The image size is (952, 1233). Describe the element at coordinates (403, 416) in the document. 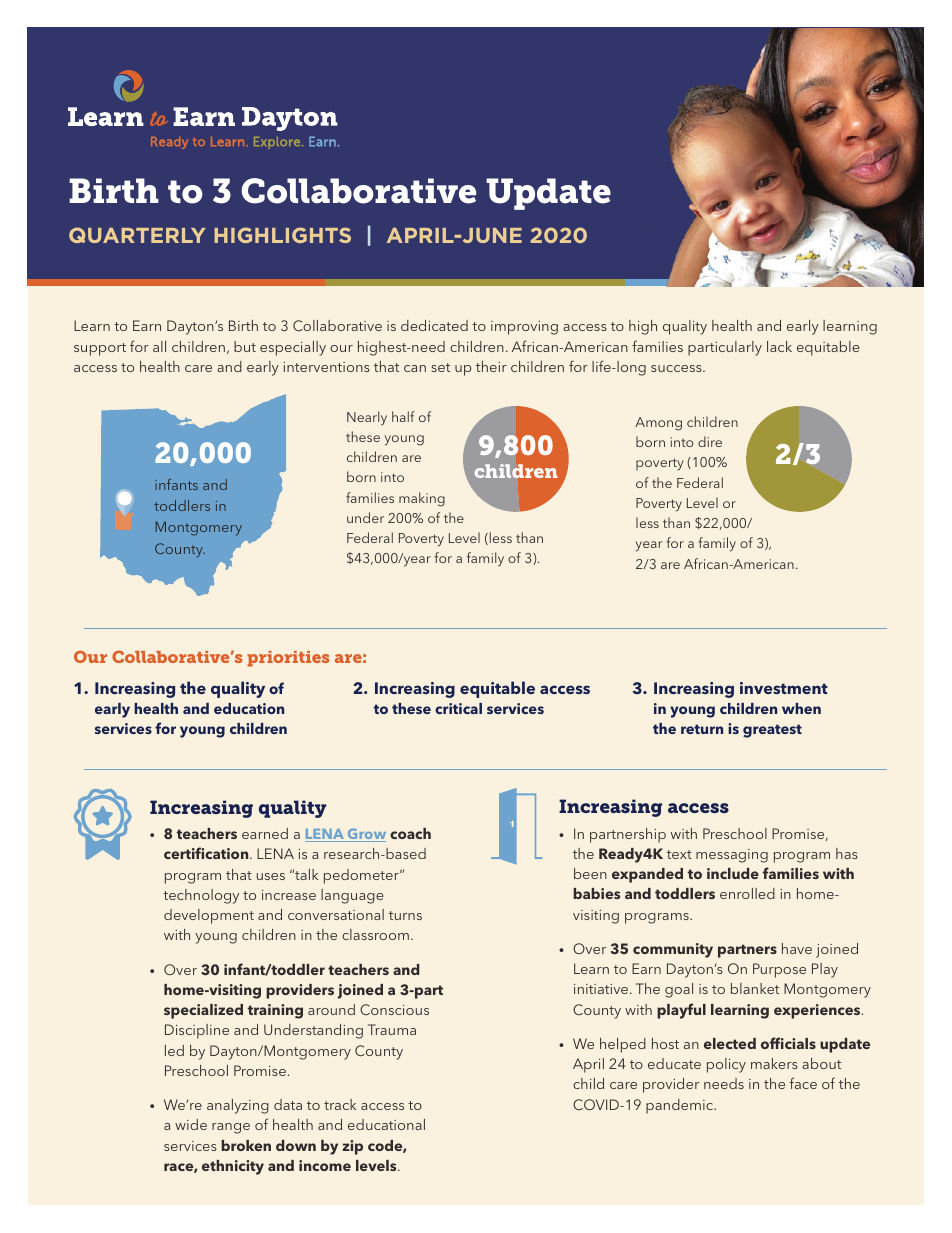

I see `half` at that location.
